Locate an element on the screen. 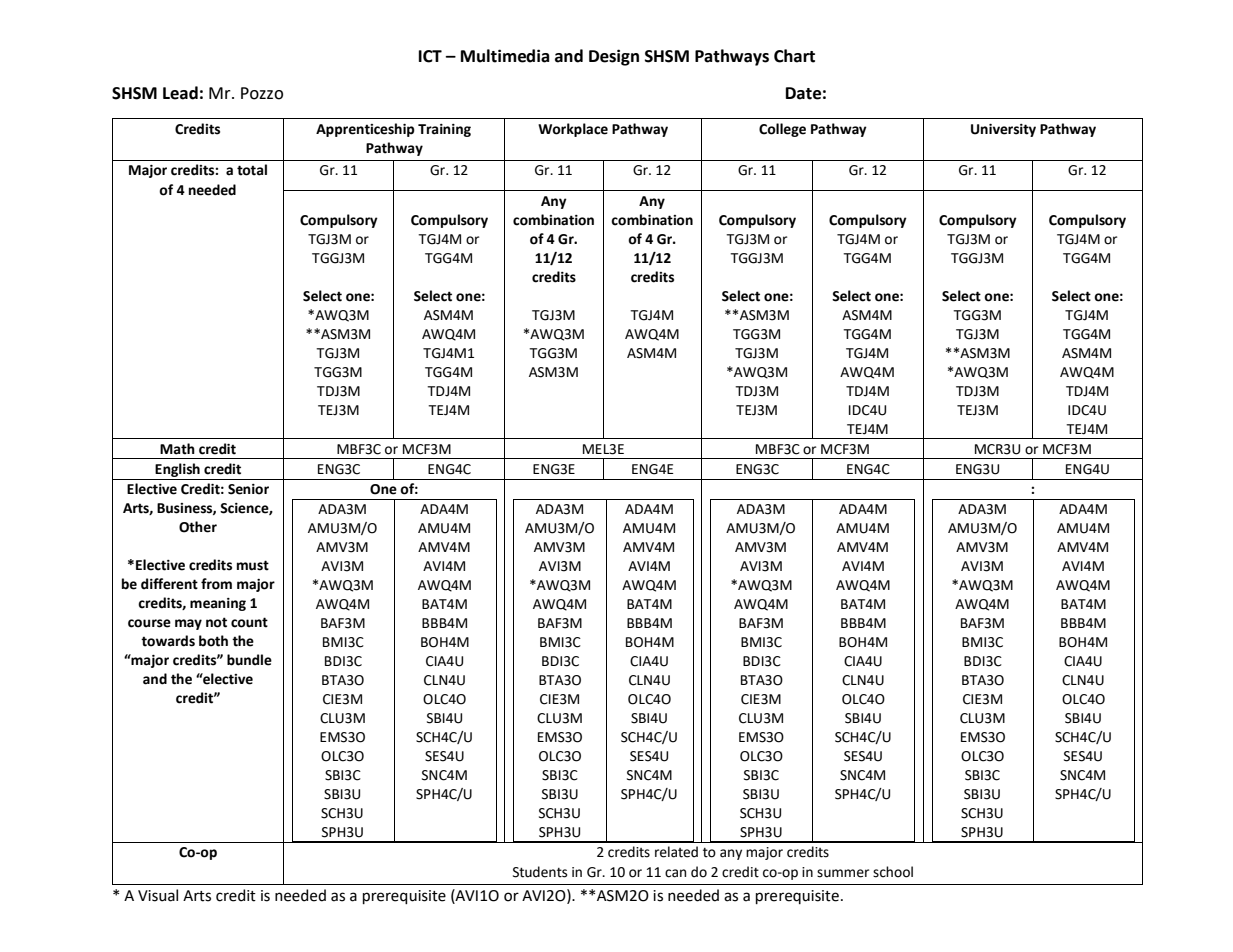  Design is located at coordinates (614, 57).
